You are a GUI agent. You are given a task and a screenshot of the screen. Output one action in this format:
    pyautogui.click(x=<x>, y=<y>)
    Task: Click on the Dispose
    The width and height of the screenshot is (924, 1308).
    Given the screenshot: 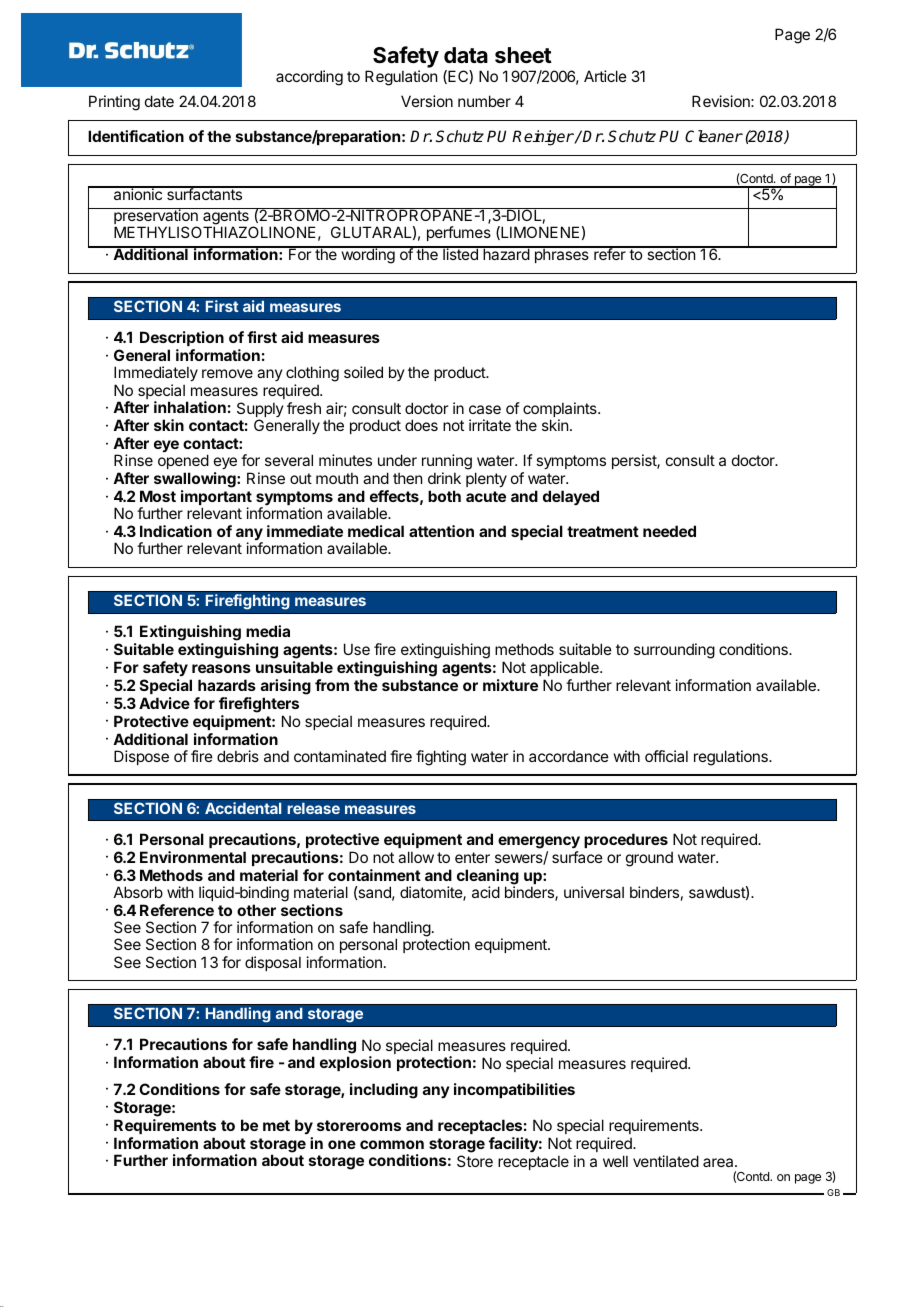 What is the action you would take?
    pyautogui.click(x=141, y=757)
